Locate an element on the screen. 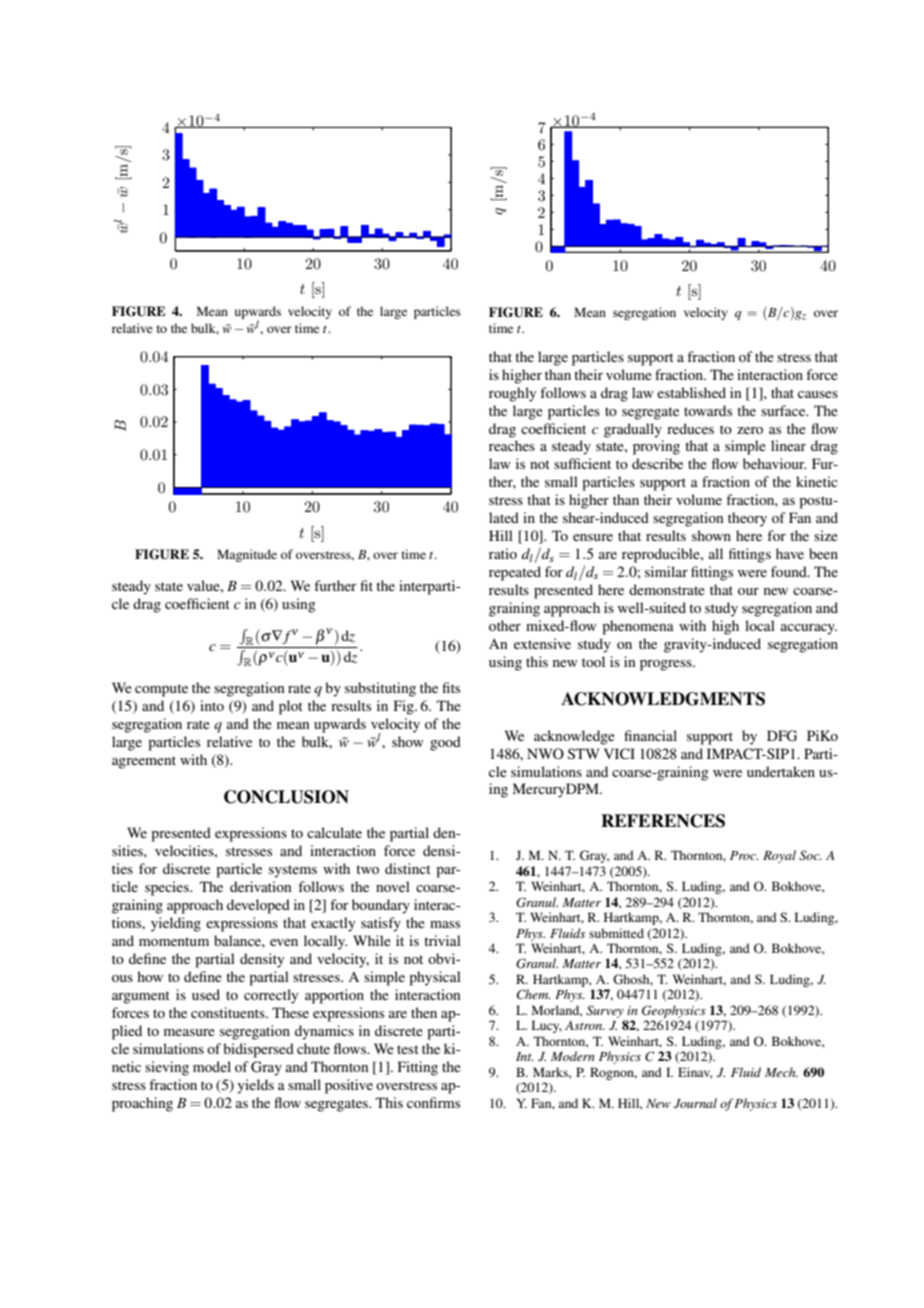 The image size is (924, 1308). Magnitude is located at coordinates (247, 555).
